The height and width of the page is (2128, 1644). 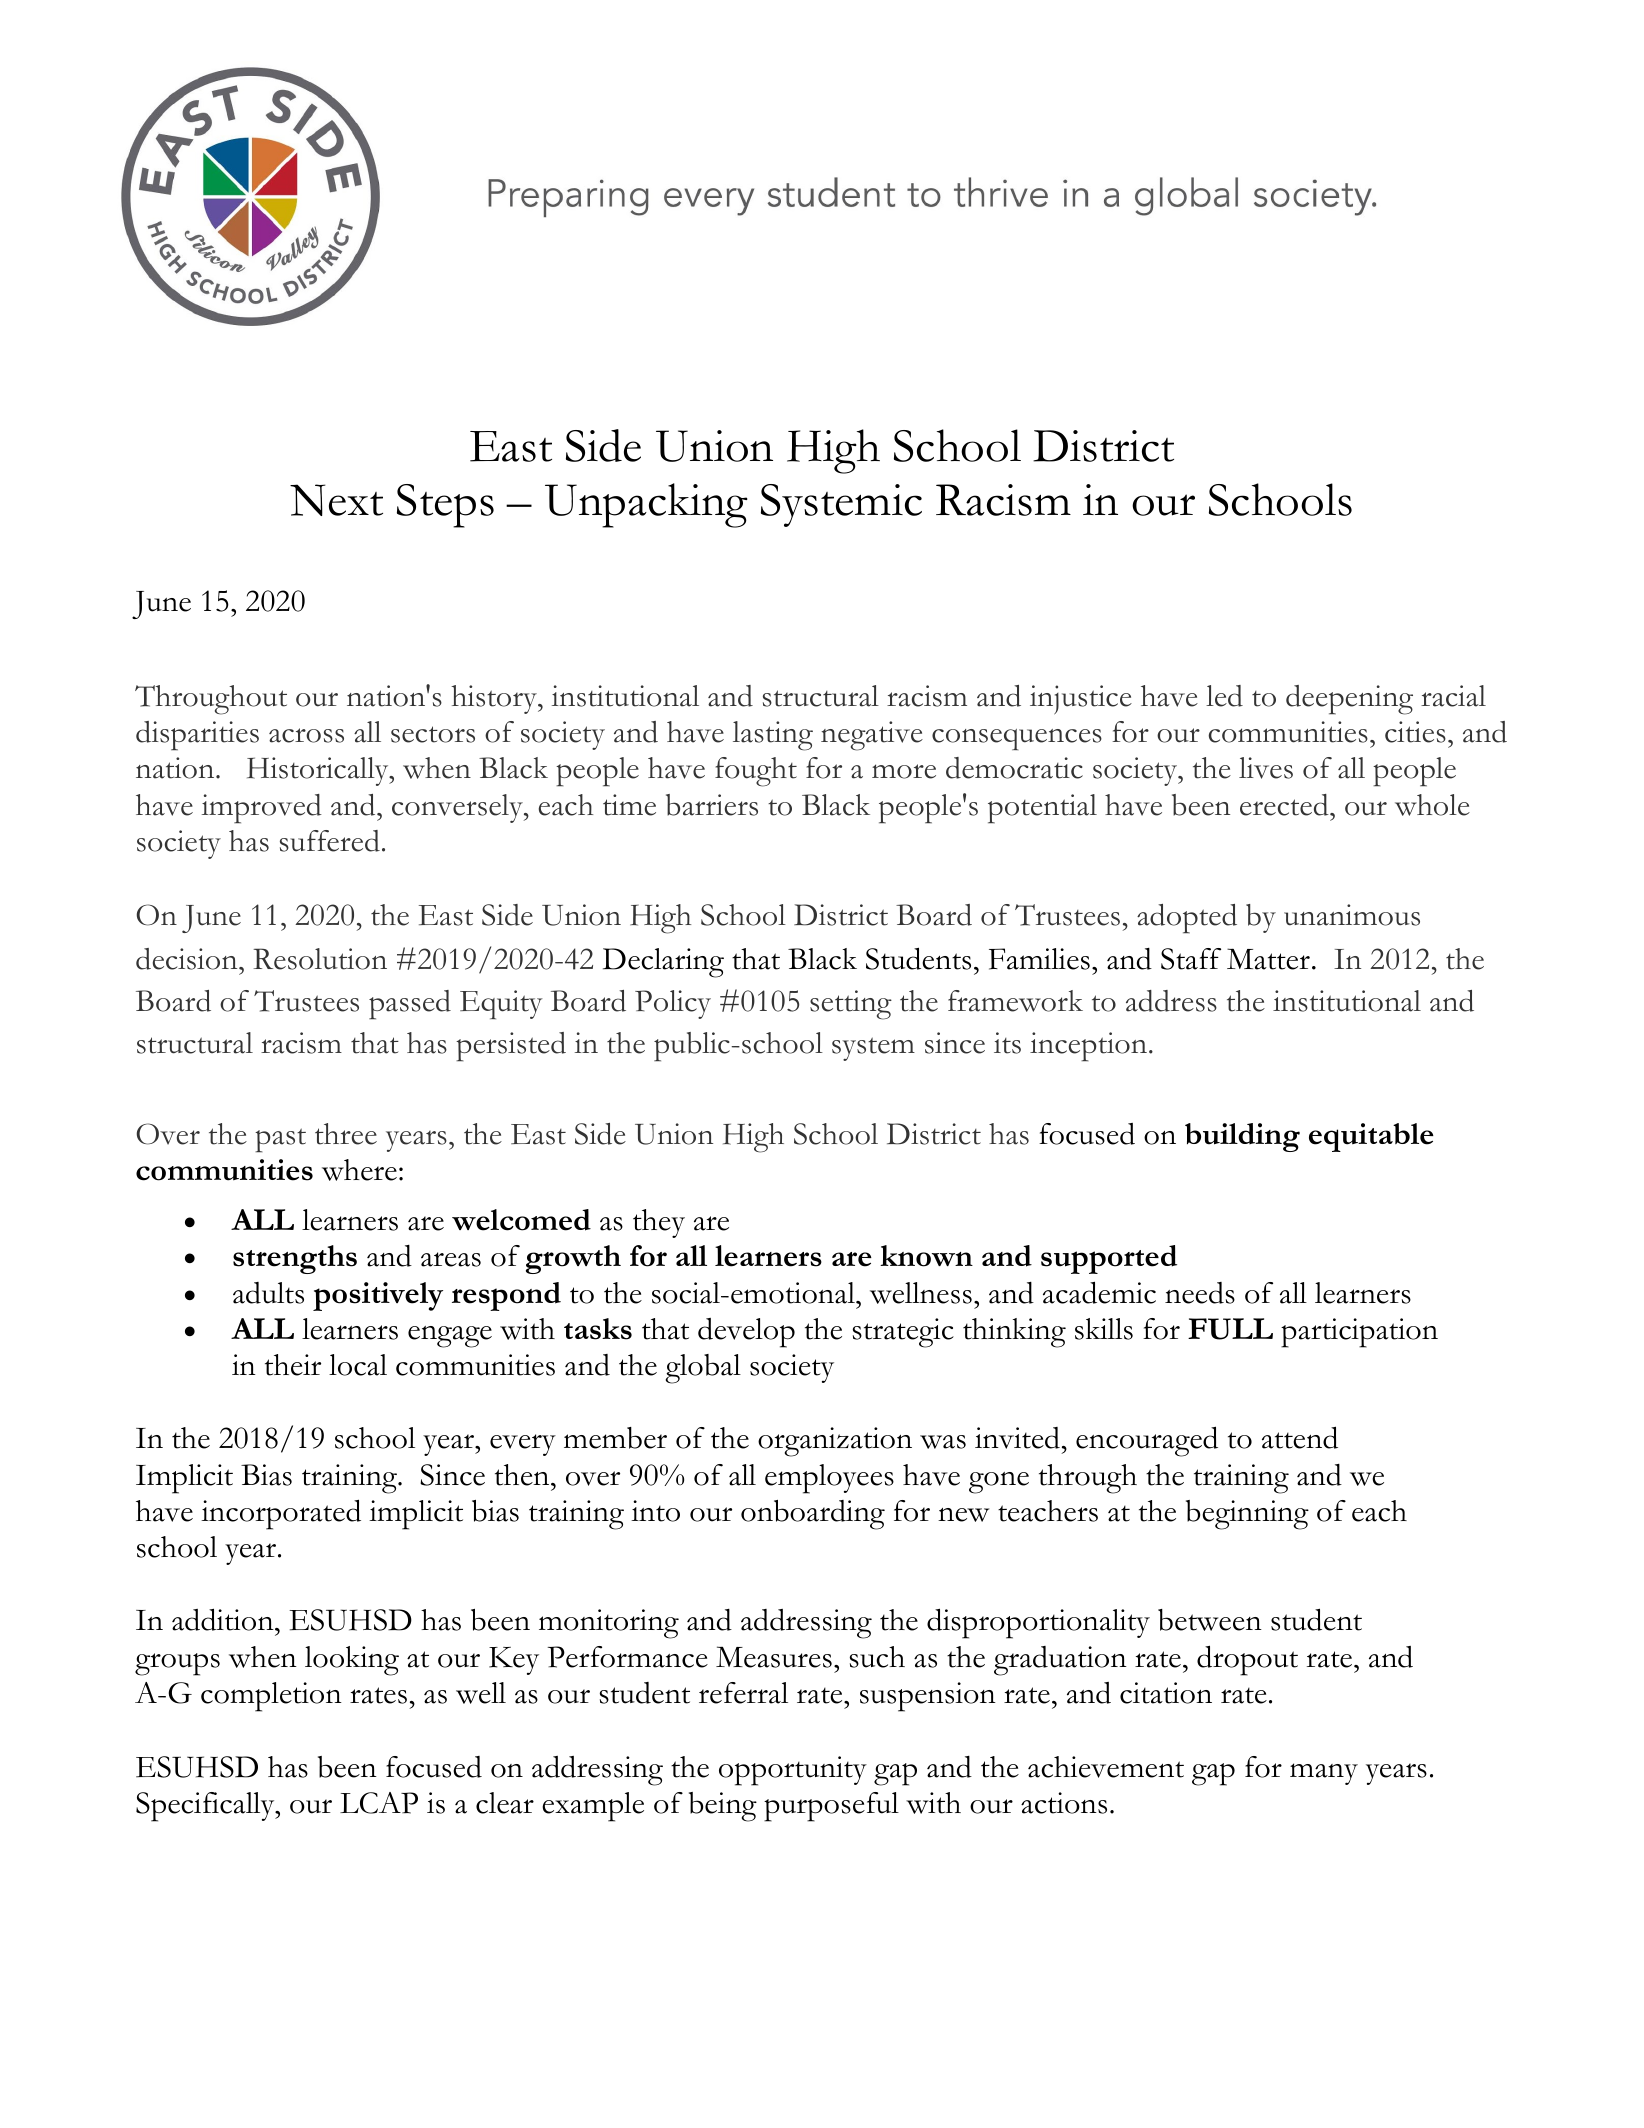 What do you see at coordinates (336, 500) in the page?
I see `Next` at bounding box center [336, 500].
